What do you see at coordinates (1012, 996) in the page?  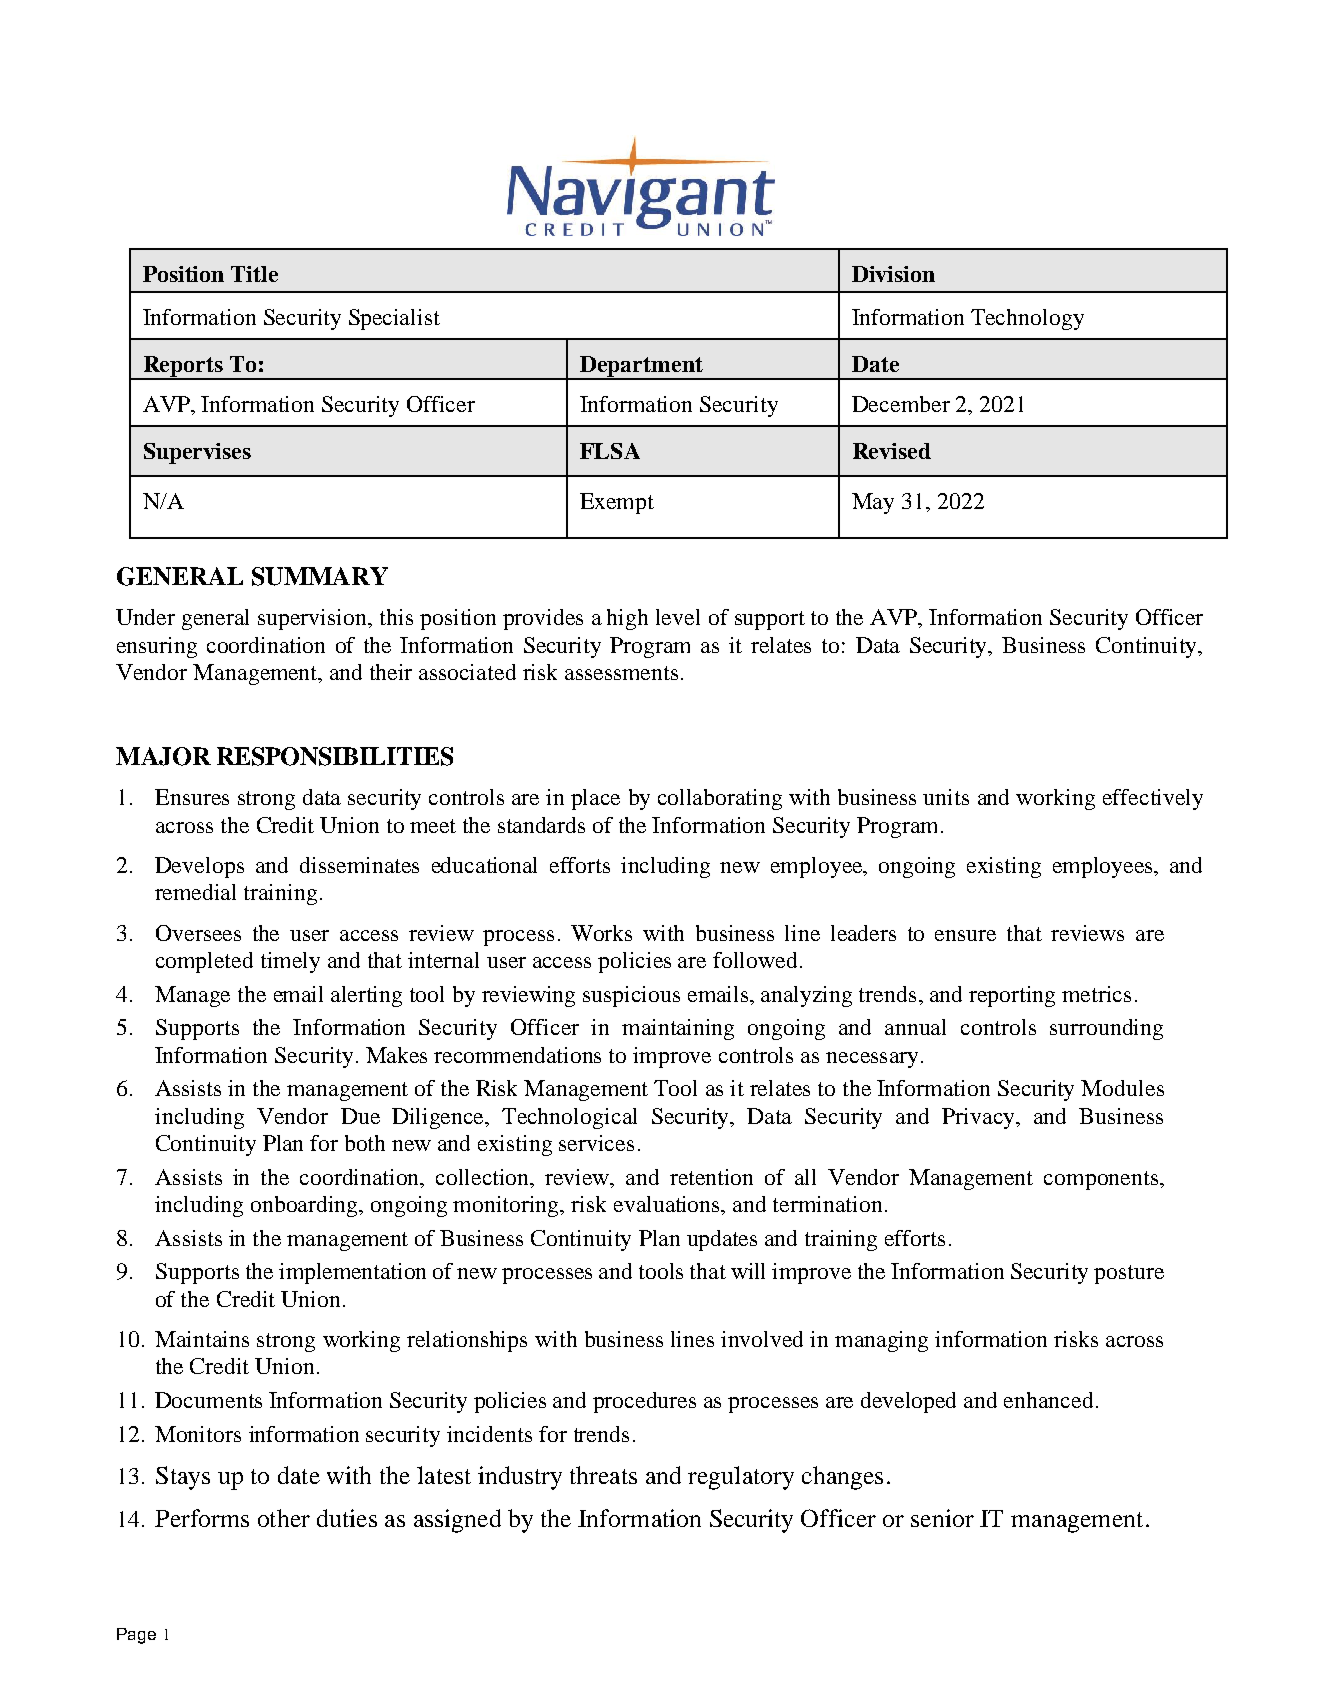 I see `reporting` at bounding box center [1012, 996].
